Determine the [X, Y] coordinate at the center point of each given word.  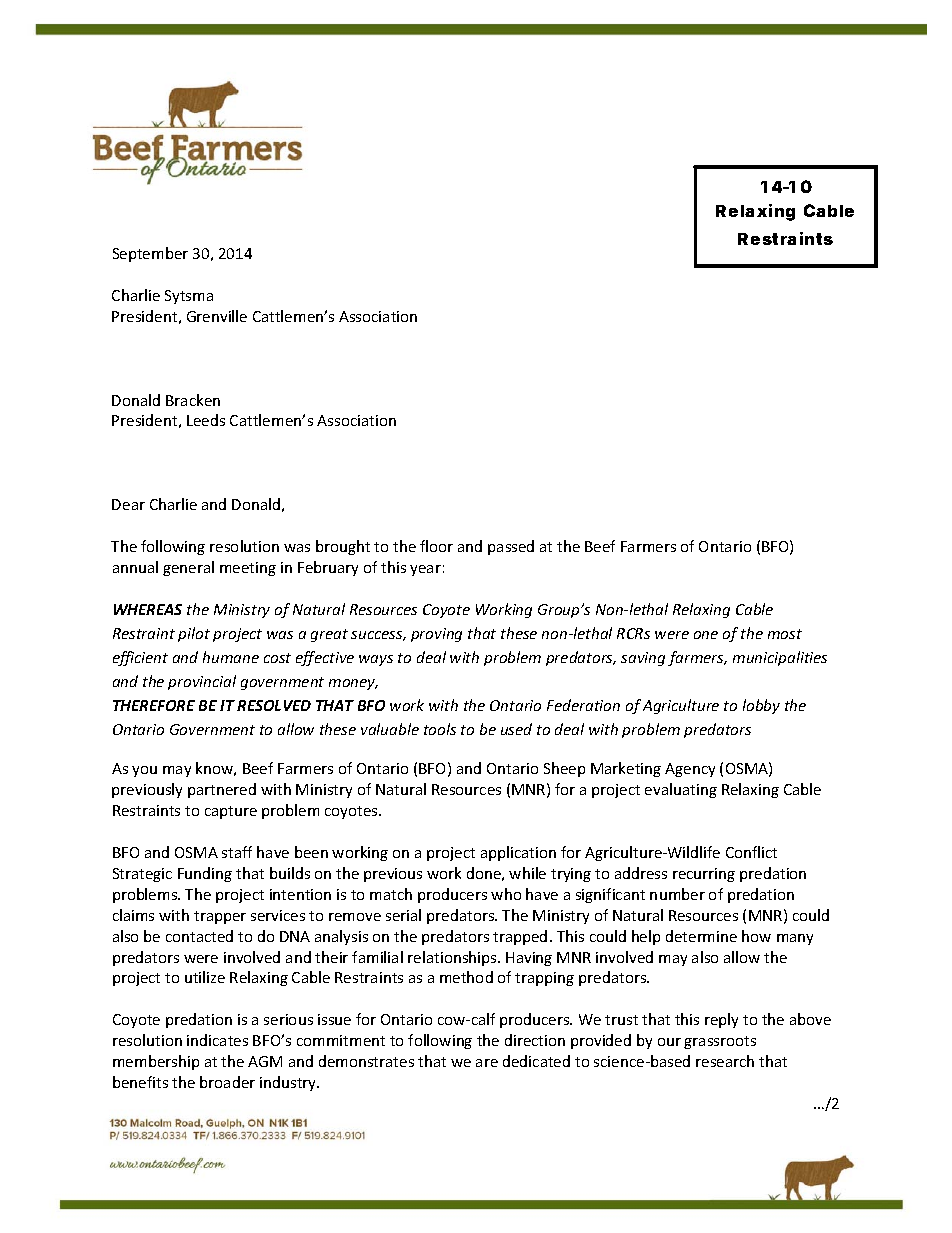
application [518, 853]
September [150, 254]
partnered [222, 790]
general [188, 568]
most [785, 634]
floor [436, 546]
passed [511, 547]
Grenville [217, 316]
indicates [217, 1040]
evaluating [681, 790]
